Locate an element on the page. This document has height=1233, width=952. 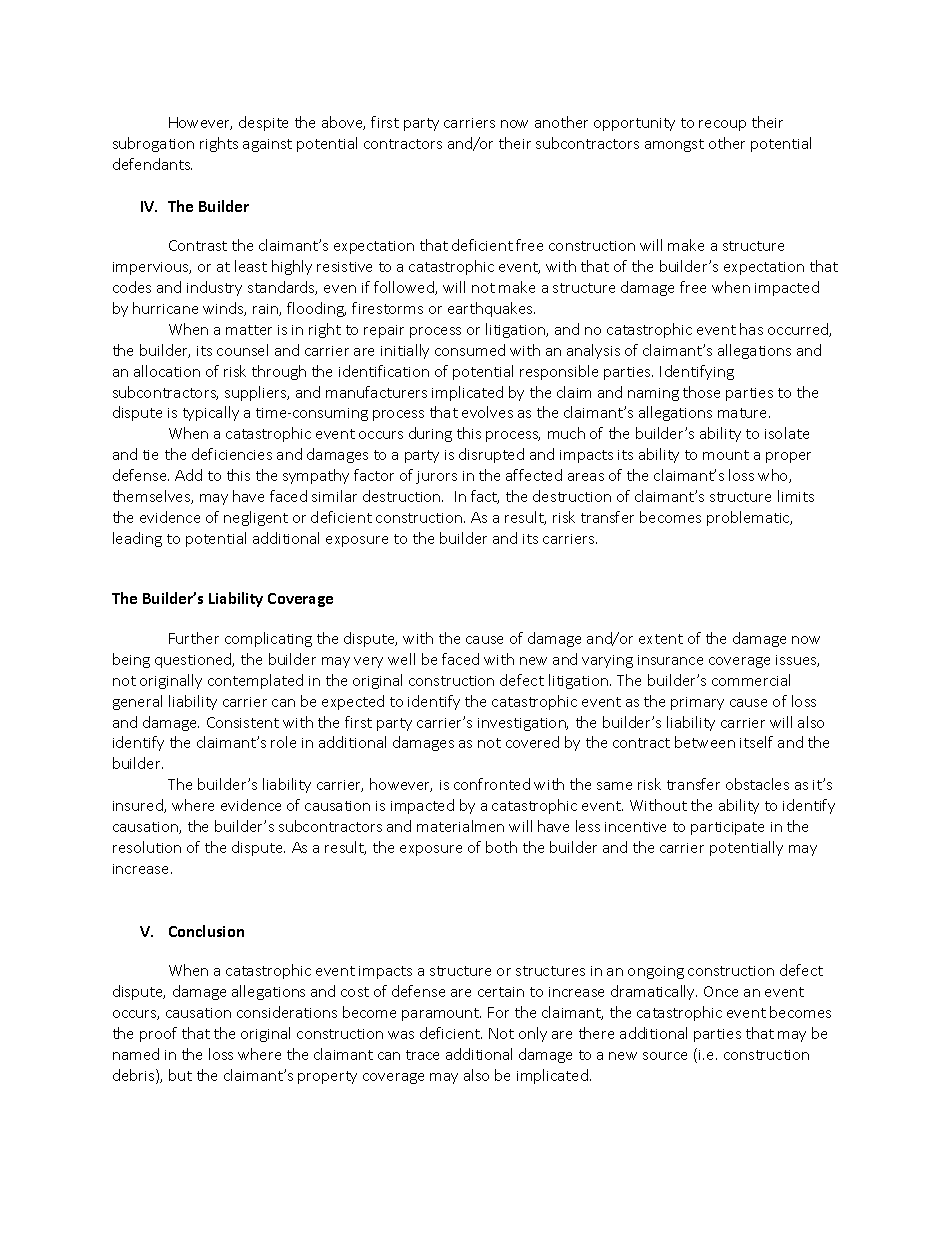
disrupted is located at coordinates (491, 455).
